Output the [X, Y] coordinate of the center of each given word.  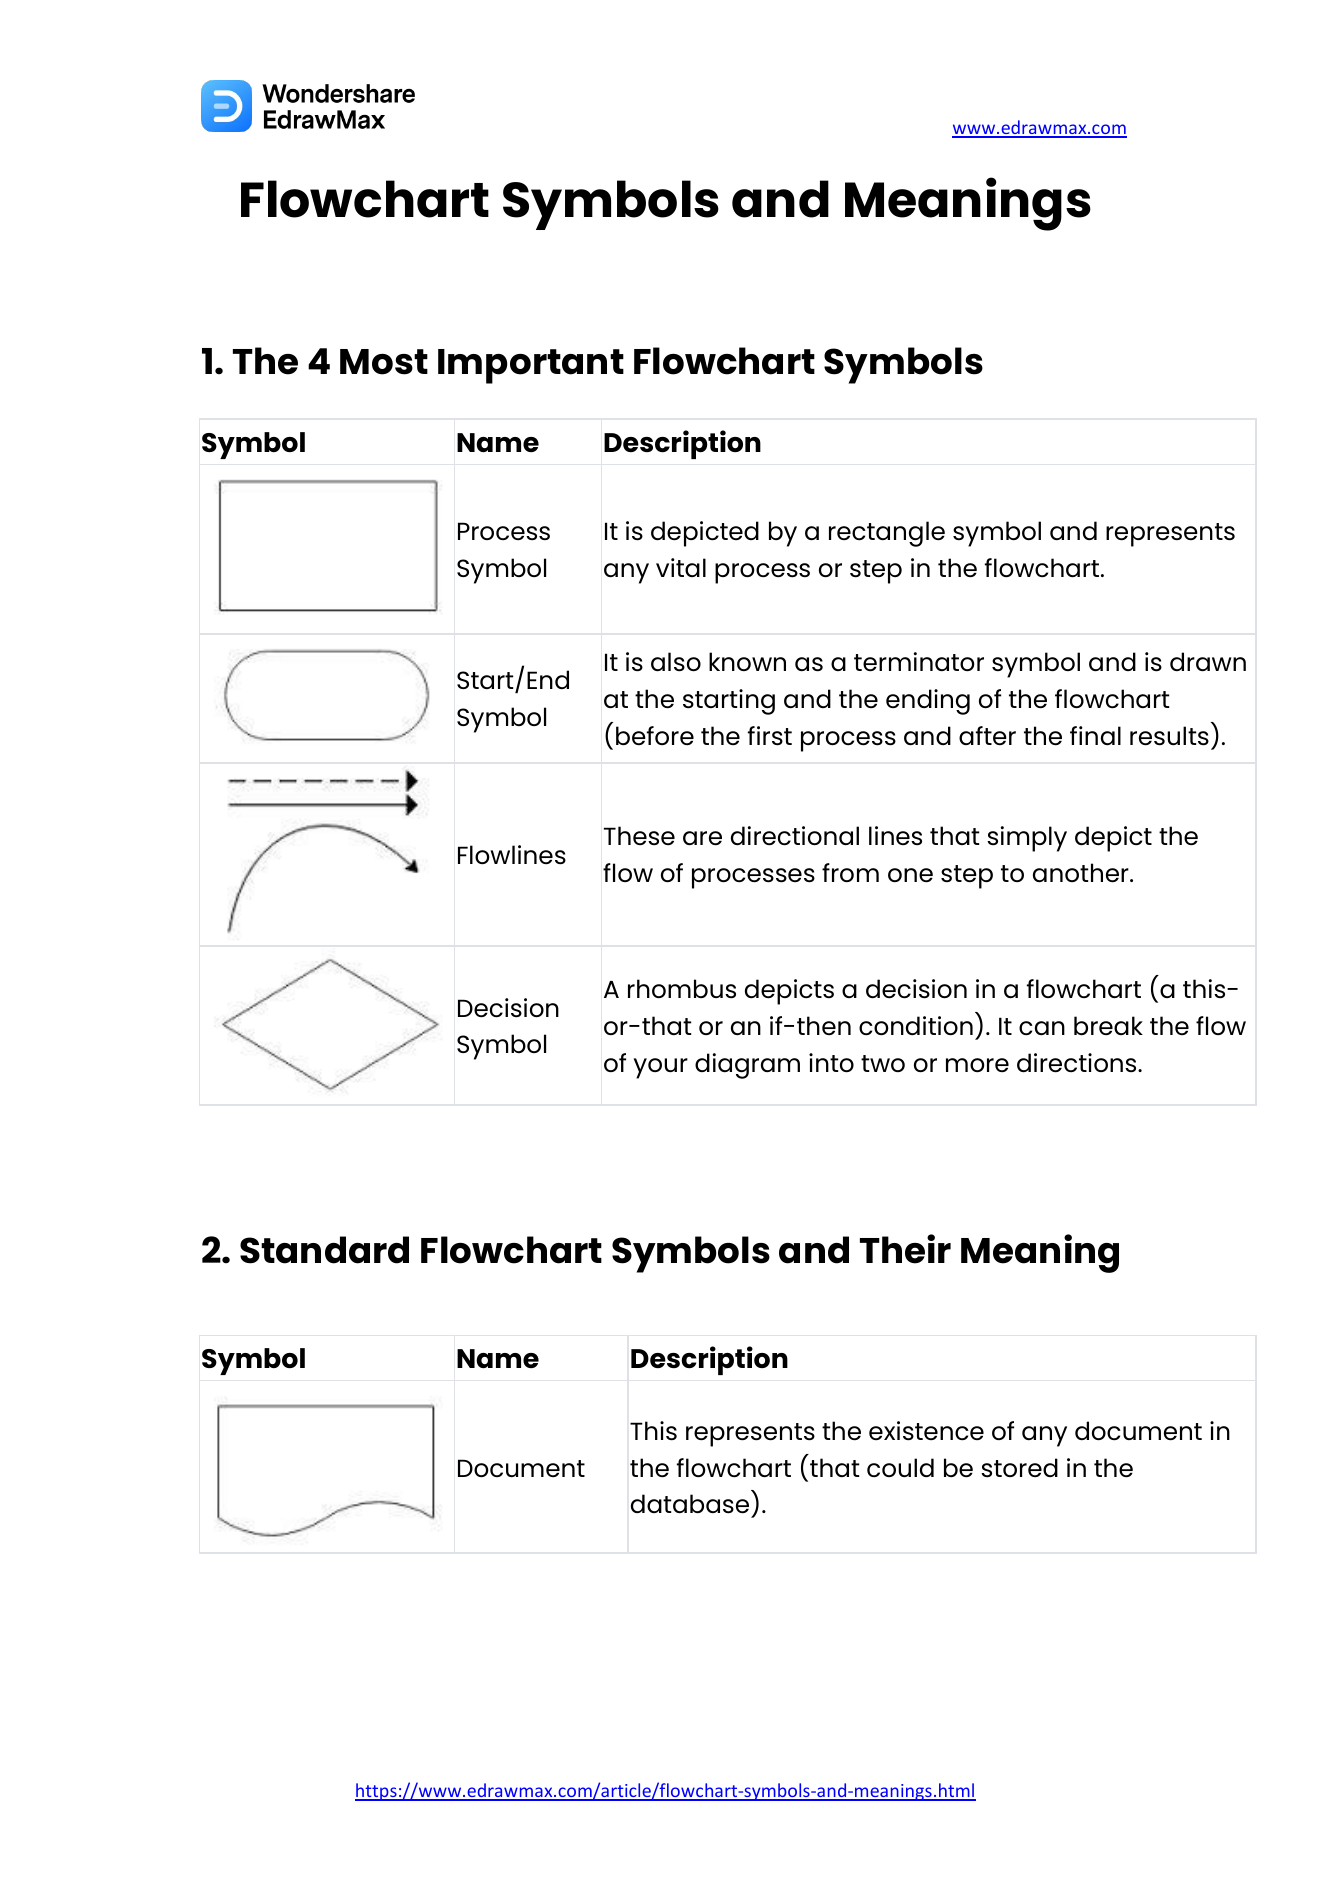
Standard [324, 1250]
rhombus [682, 988]
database [690, 1504]
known [747, 661]
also [676, 662]
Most [384, 362]
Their [905, 1249]
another [1082, 873]
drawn [1208, 661]
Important [531, 366]
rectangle [887, 534]
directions [1078, 1063]
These [639, 835]
